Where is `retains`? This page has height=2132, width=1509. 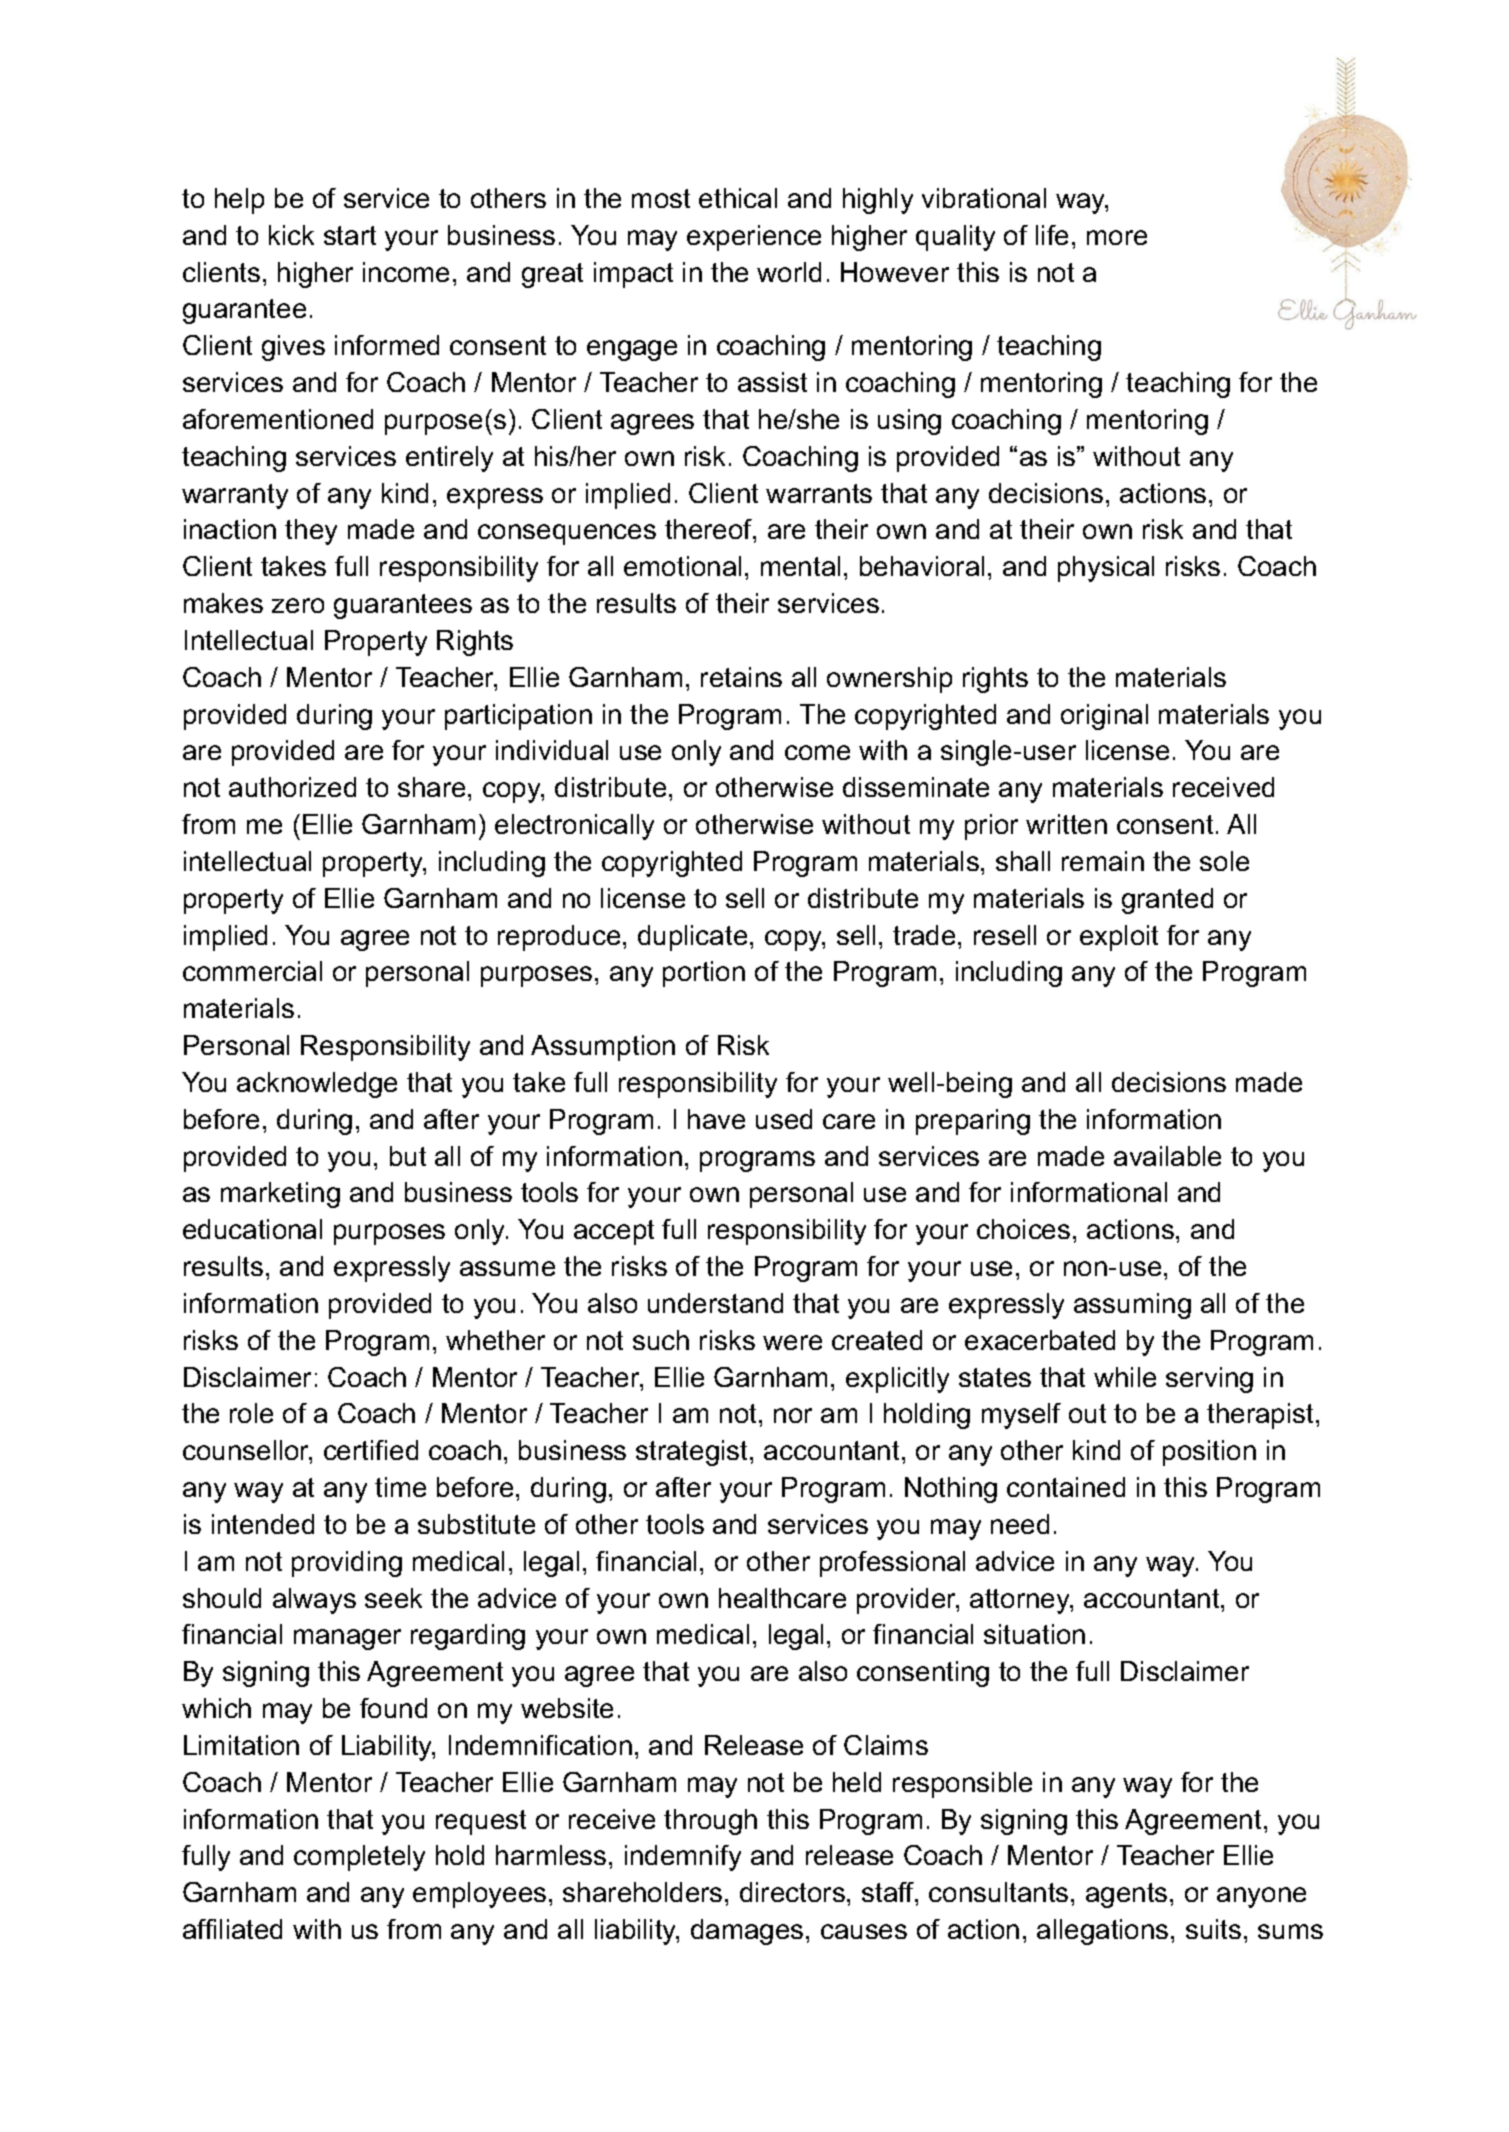 retains is located at coordinates (741, 677).
